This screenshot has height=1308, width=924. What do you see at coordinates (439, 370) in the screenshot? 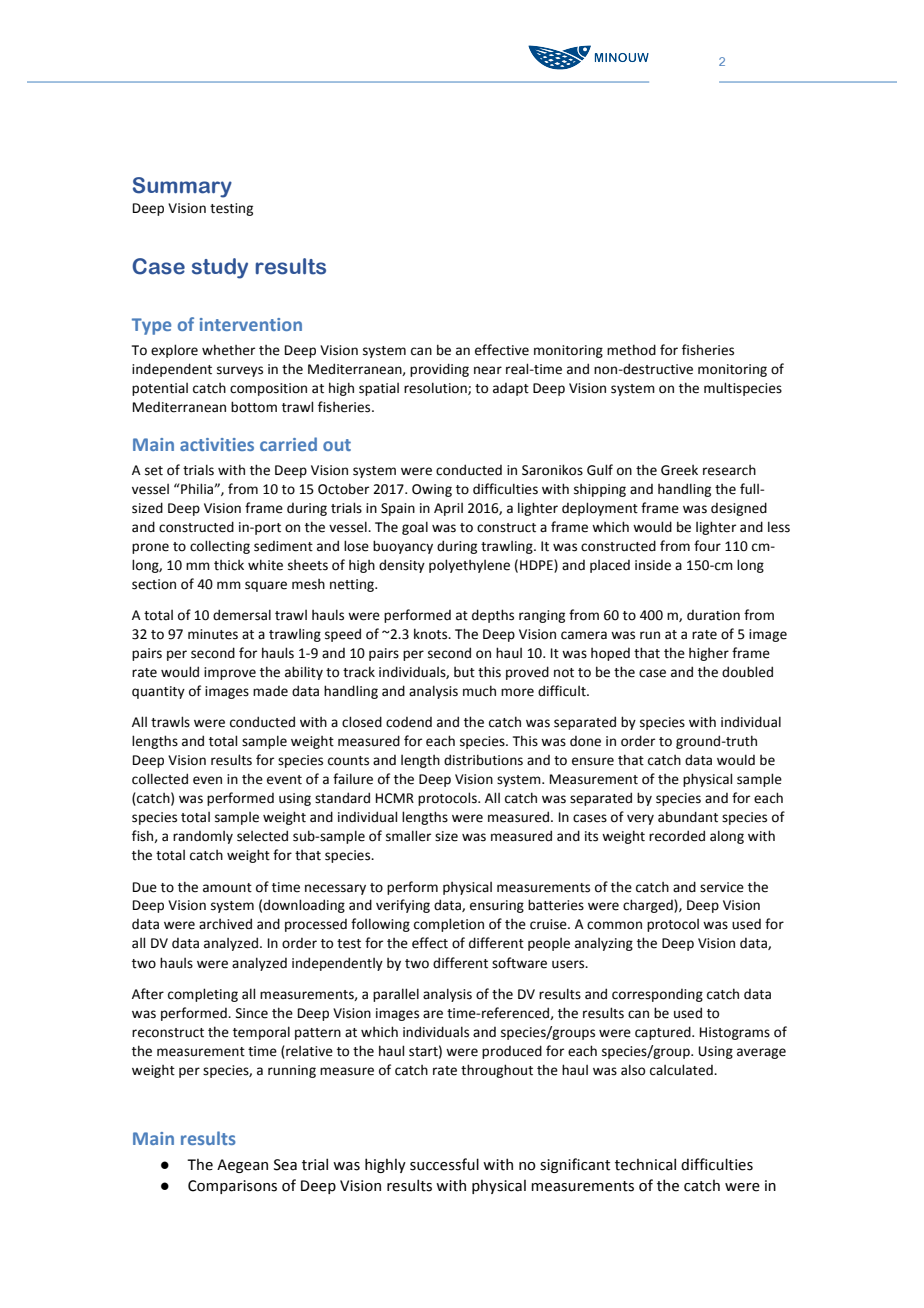
I see `providing` at bounding box center [439, 370].
